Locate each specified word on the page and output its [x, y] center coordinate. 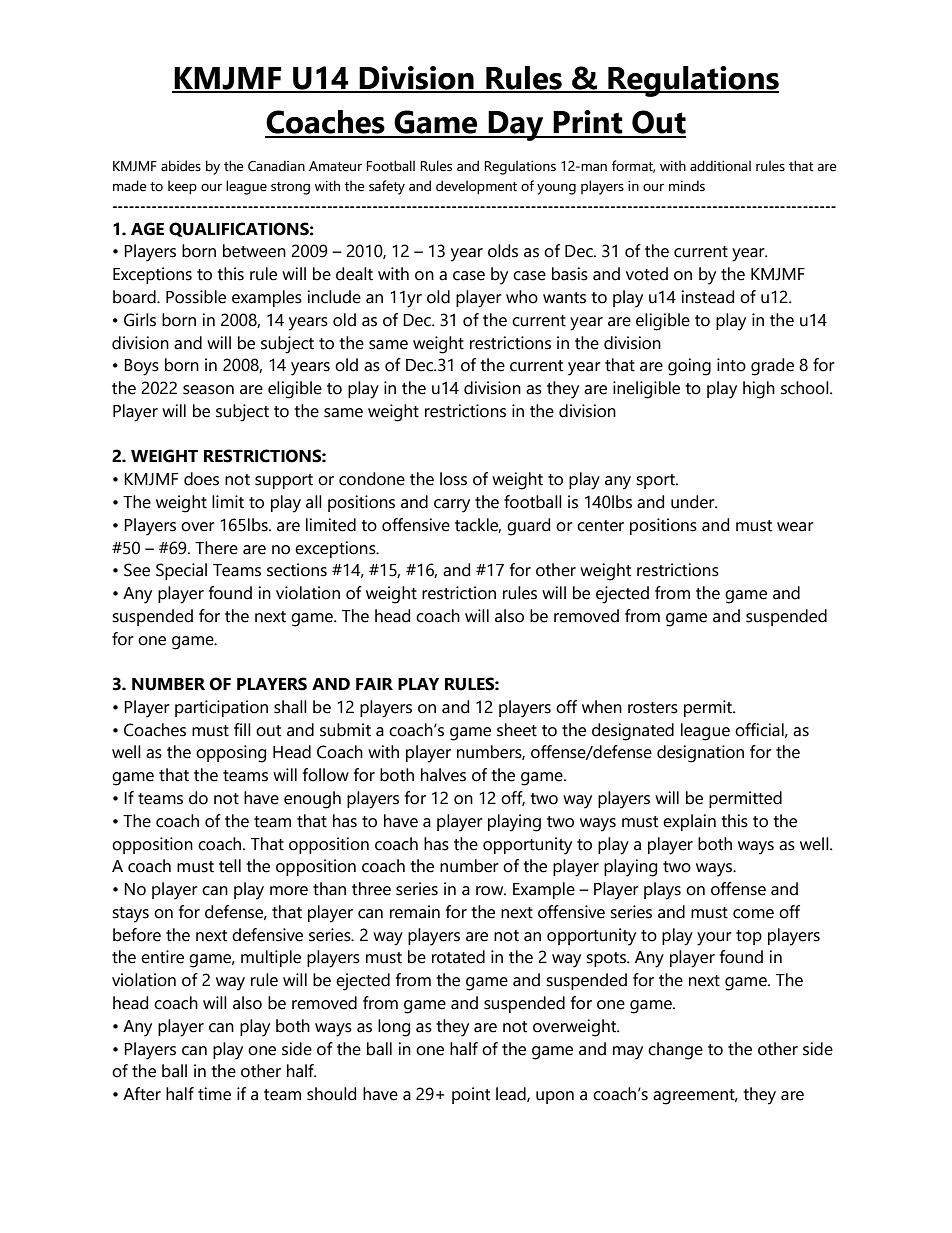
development [476, 187]
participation [221, 708]
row [491, 891]
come [753, 914]
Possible [196, 297]
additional [720, 166]
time [214, 1094]
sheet [517, 730]
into [731, 365]
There [216, 548]
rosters [653, 708]
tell [230, 866]
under [694, 502]
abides [181, 166]
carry [452, 506]
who [522, 297]
